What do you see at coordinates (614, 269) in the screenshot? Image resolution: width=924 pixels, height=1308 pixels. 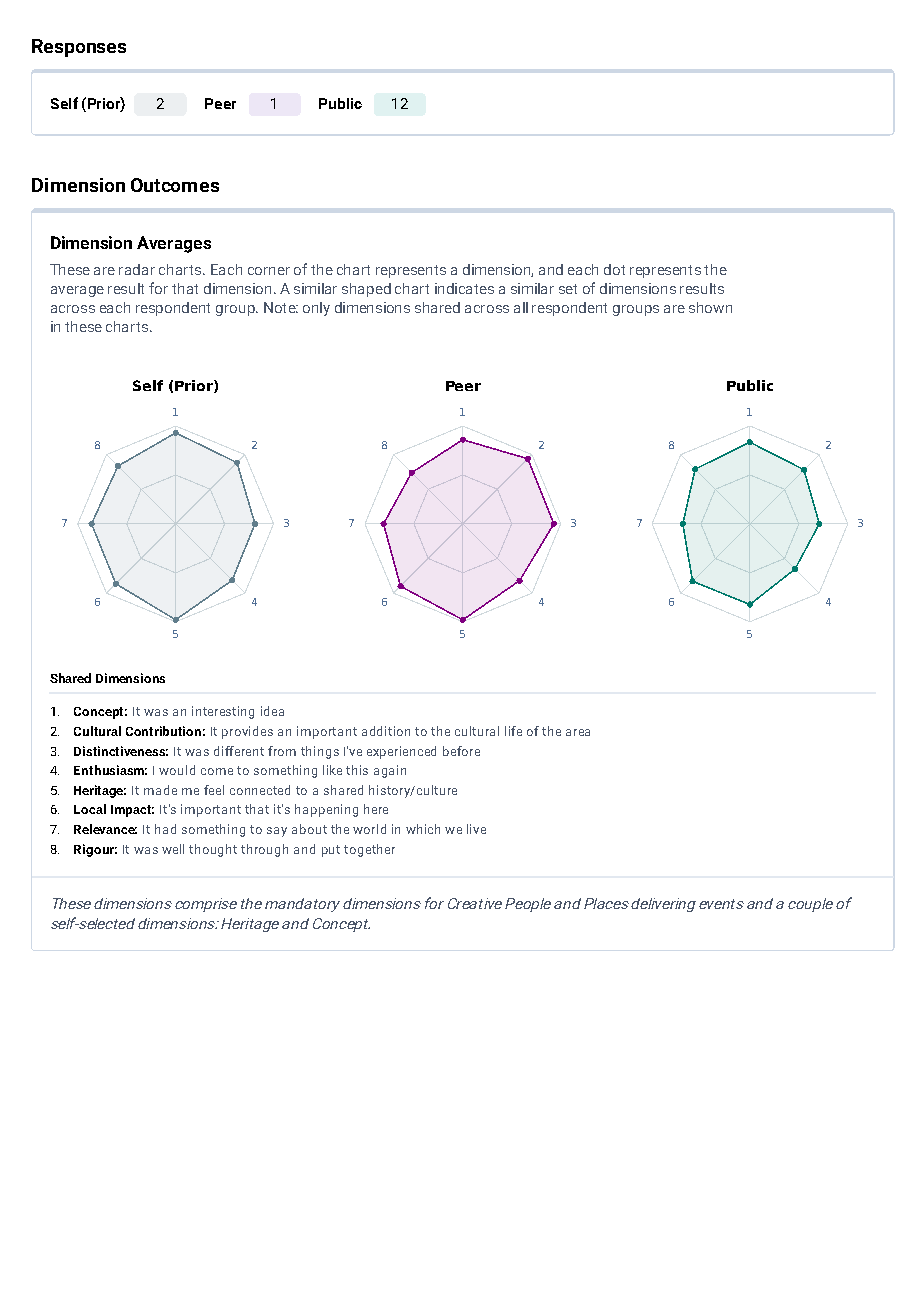 I see `dot` at bounding box center [614, 269].
